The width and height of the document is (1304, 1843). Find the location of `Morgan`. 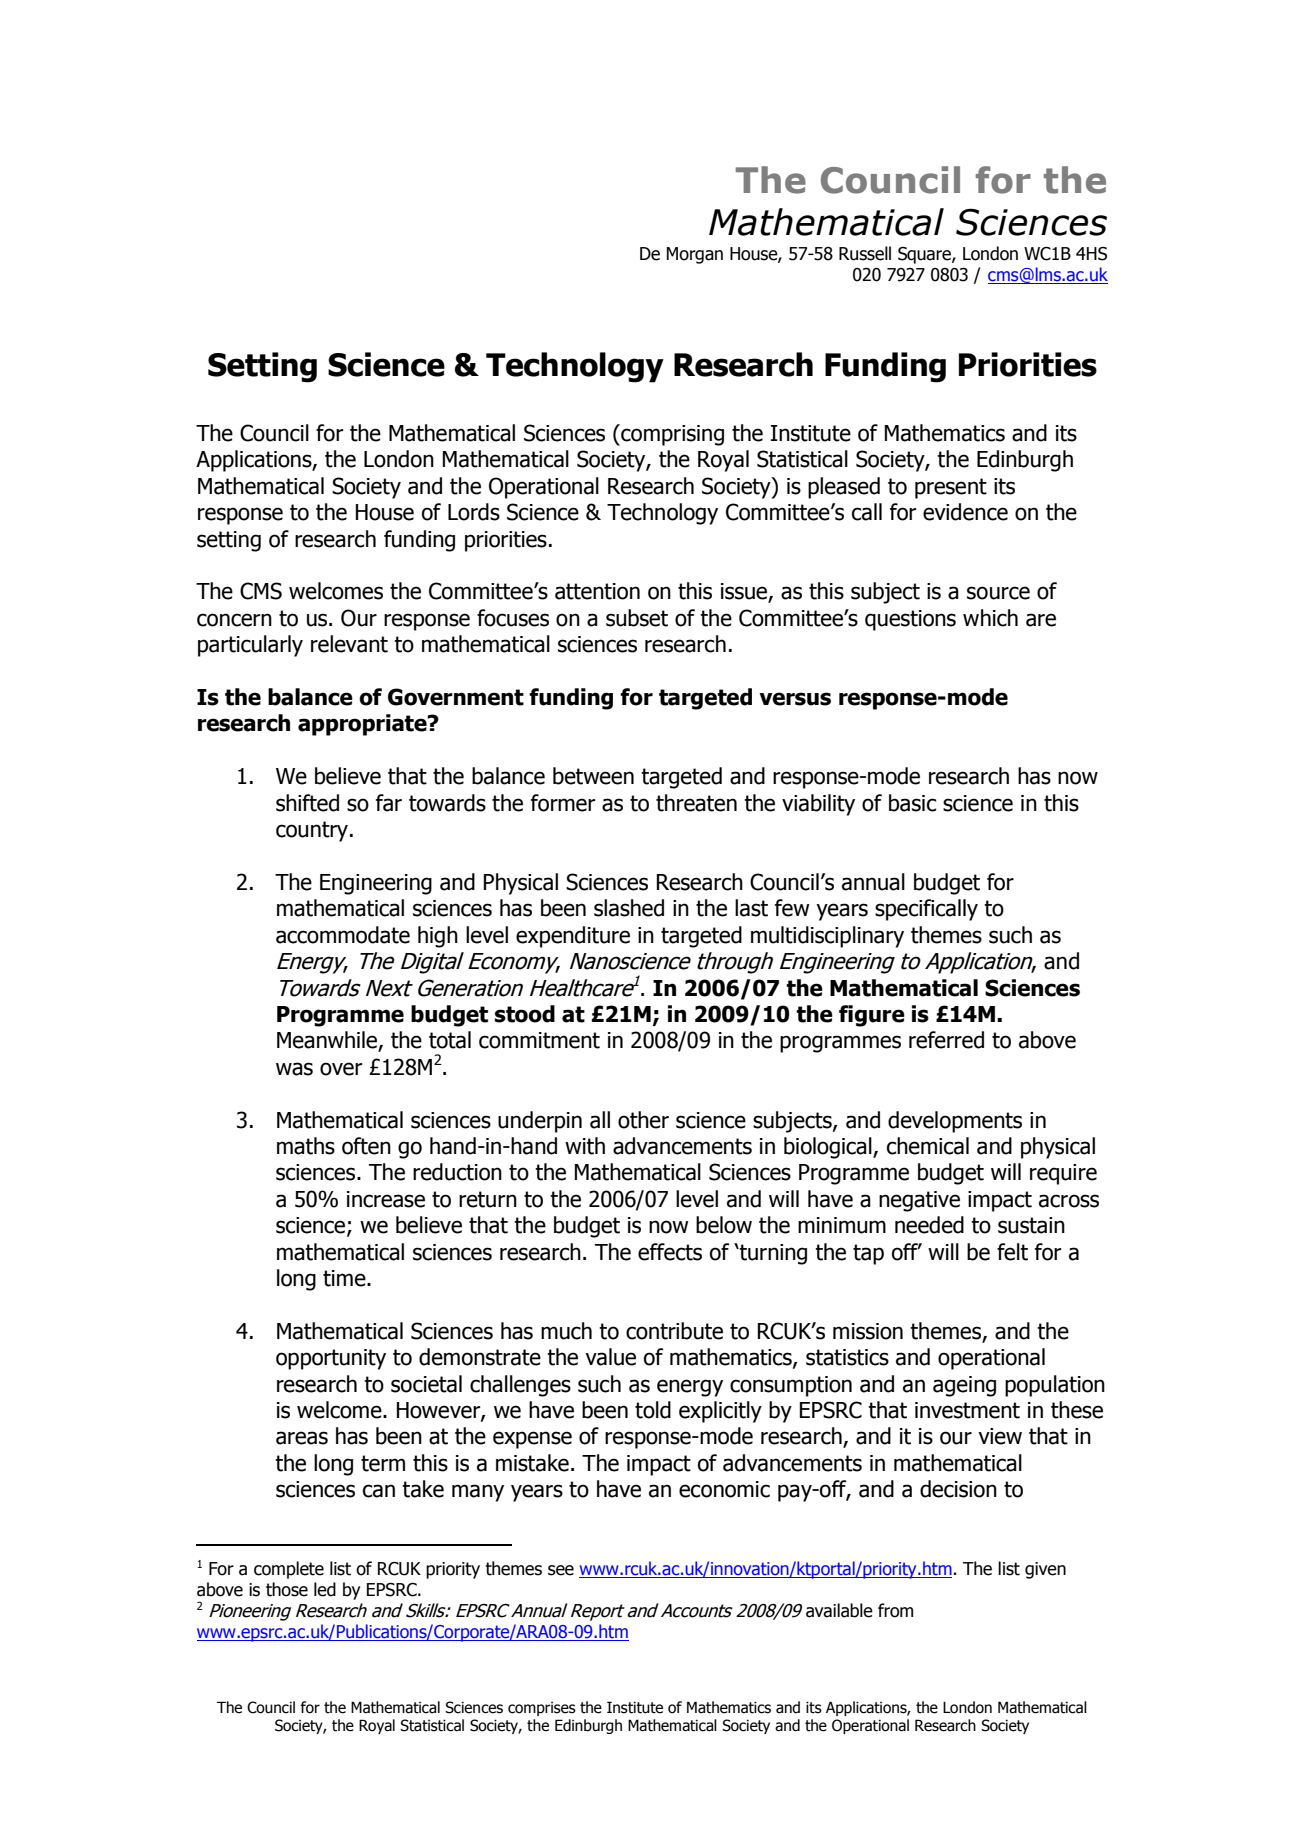

Morgan is located at coordinates (695, 255).
